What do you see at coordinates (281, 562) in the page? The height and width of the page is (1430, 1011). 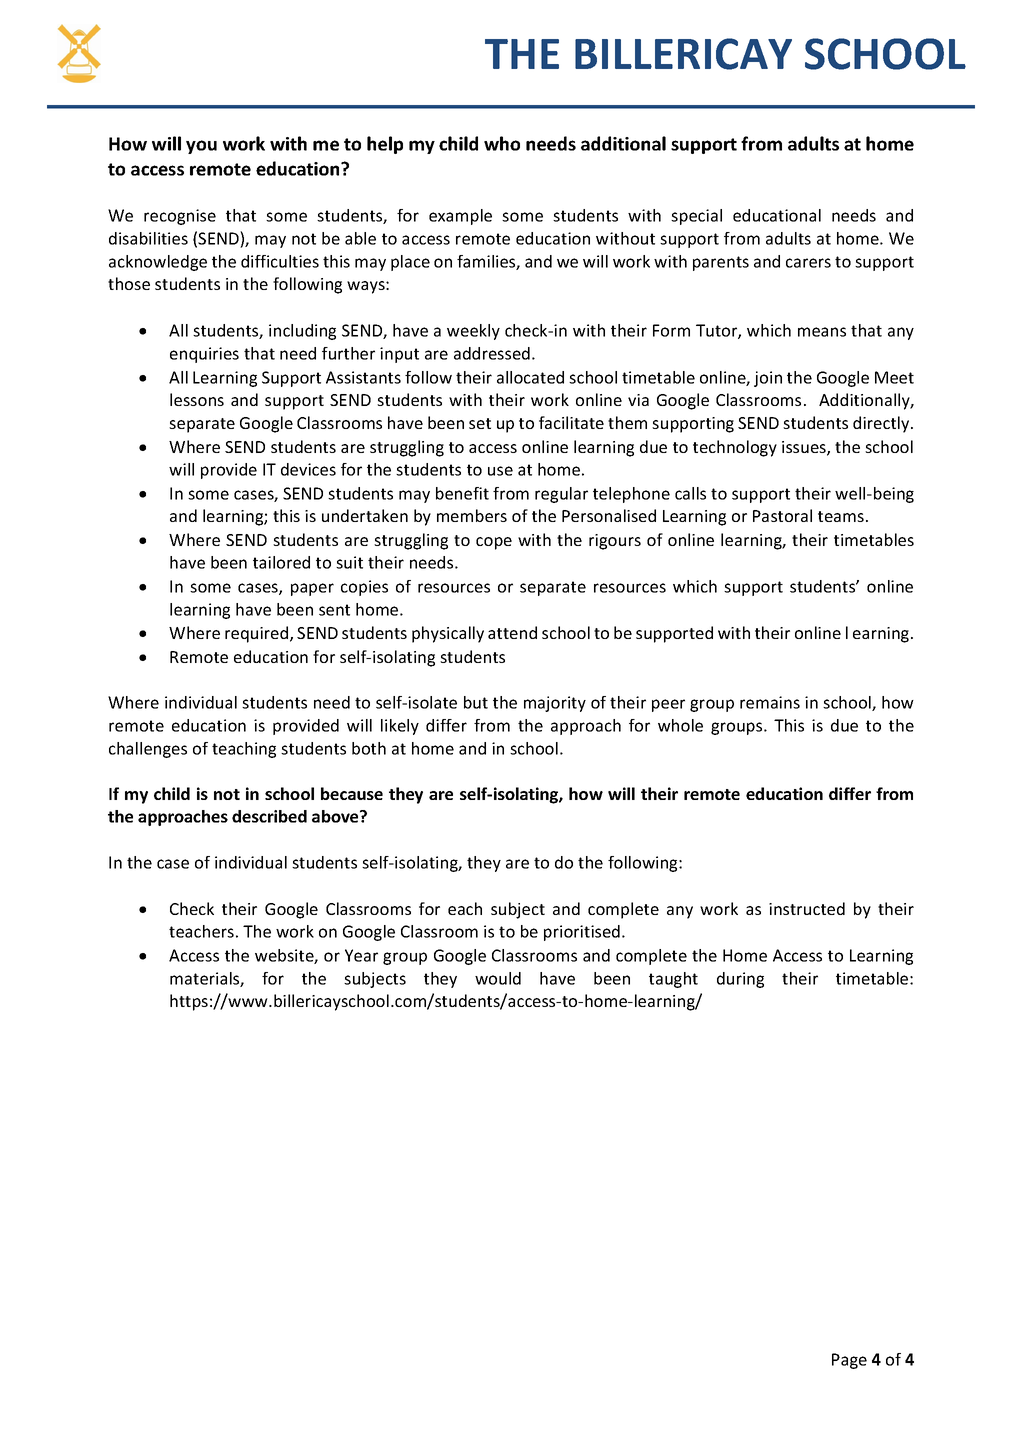 I see `tailored` at bounding box center [281, 562].
